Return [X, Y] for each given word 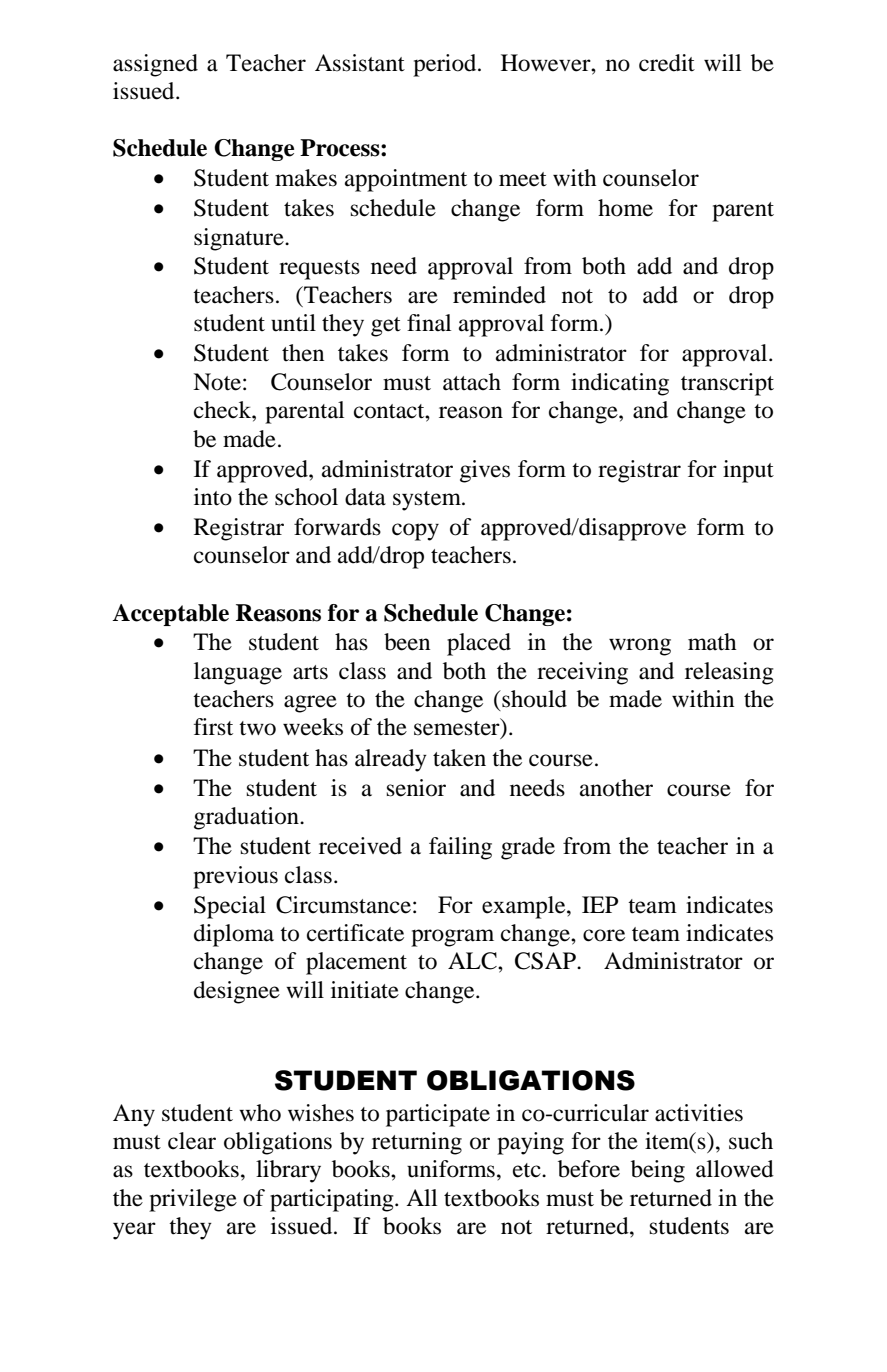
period [446, 65]
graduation [247, 818]
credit [667, 63]
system [428, 501]
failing [460, 848]
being [658, 1171]
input [748, 471]
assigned [155, 65]
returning [417, 1143]
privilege [193, 1200]
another [616, 788]
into [213, 497]
